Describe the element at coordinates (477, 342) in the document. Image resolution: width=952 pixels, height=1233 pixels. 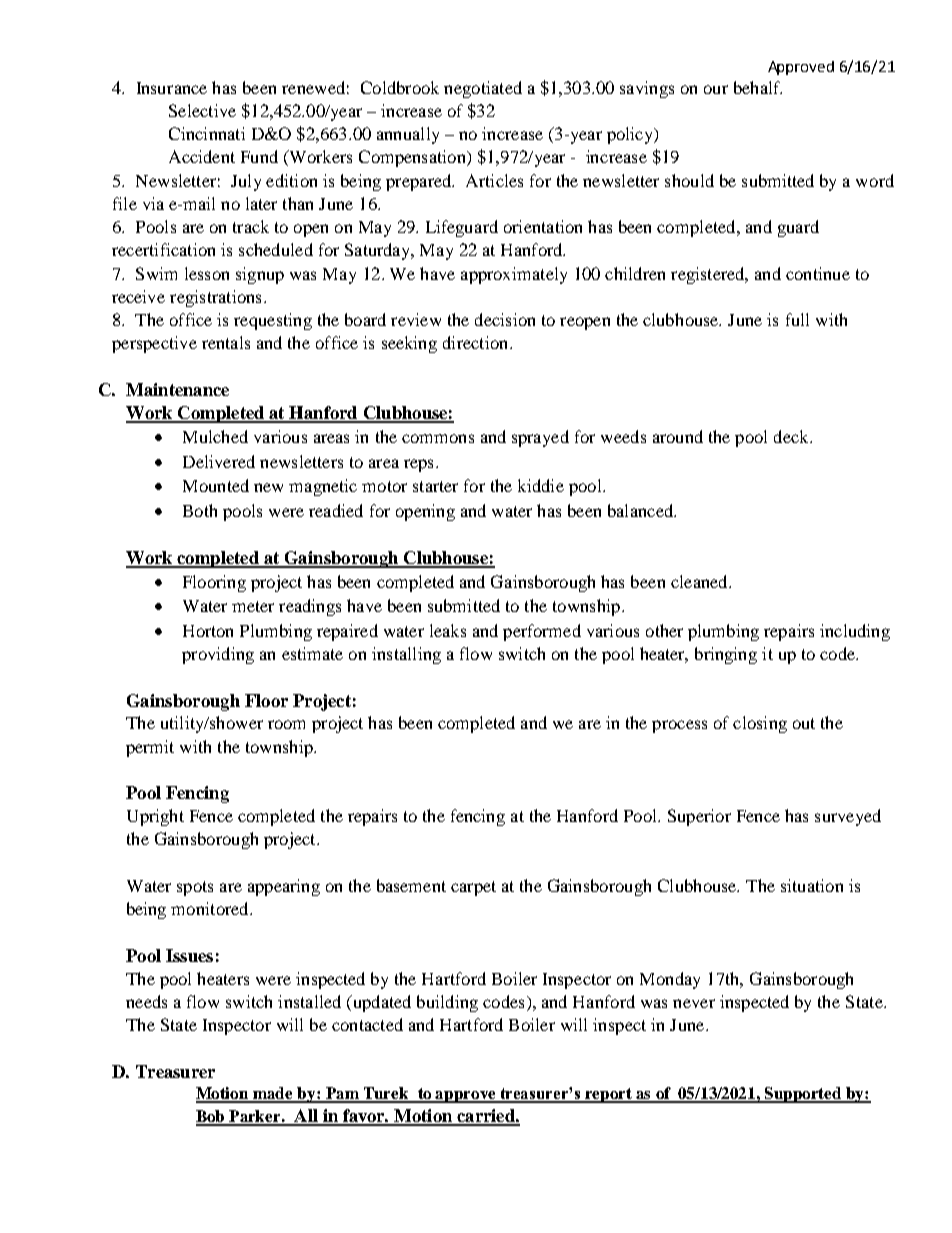
I see `direction` at that location.
